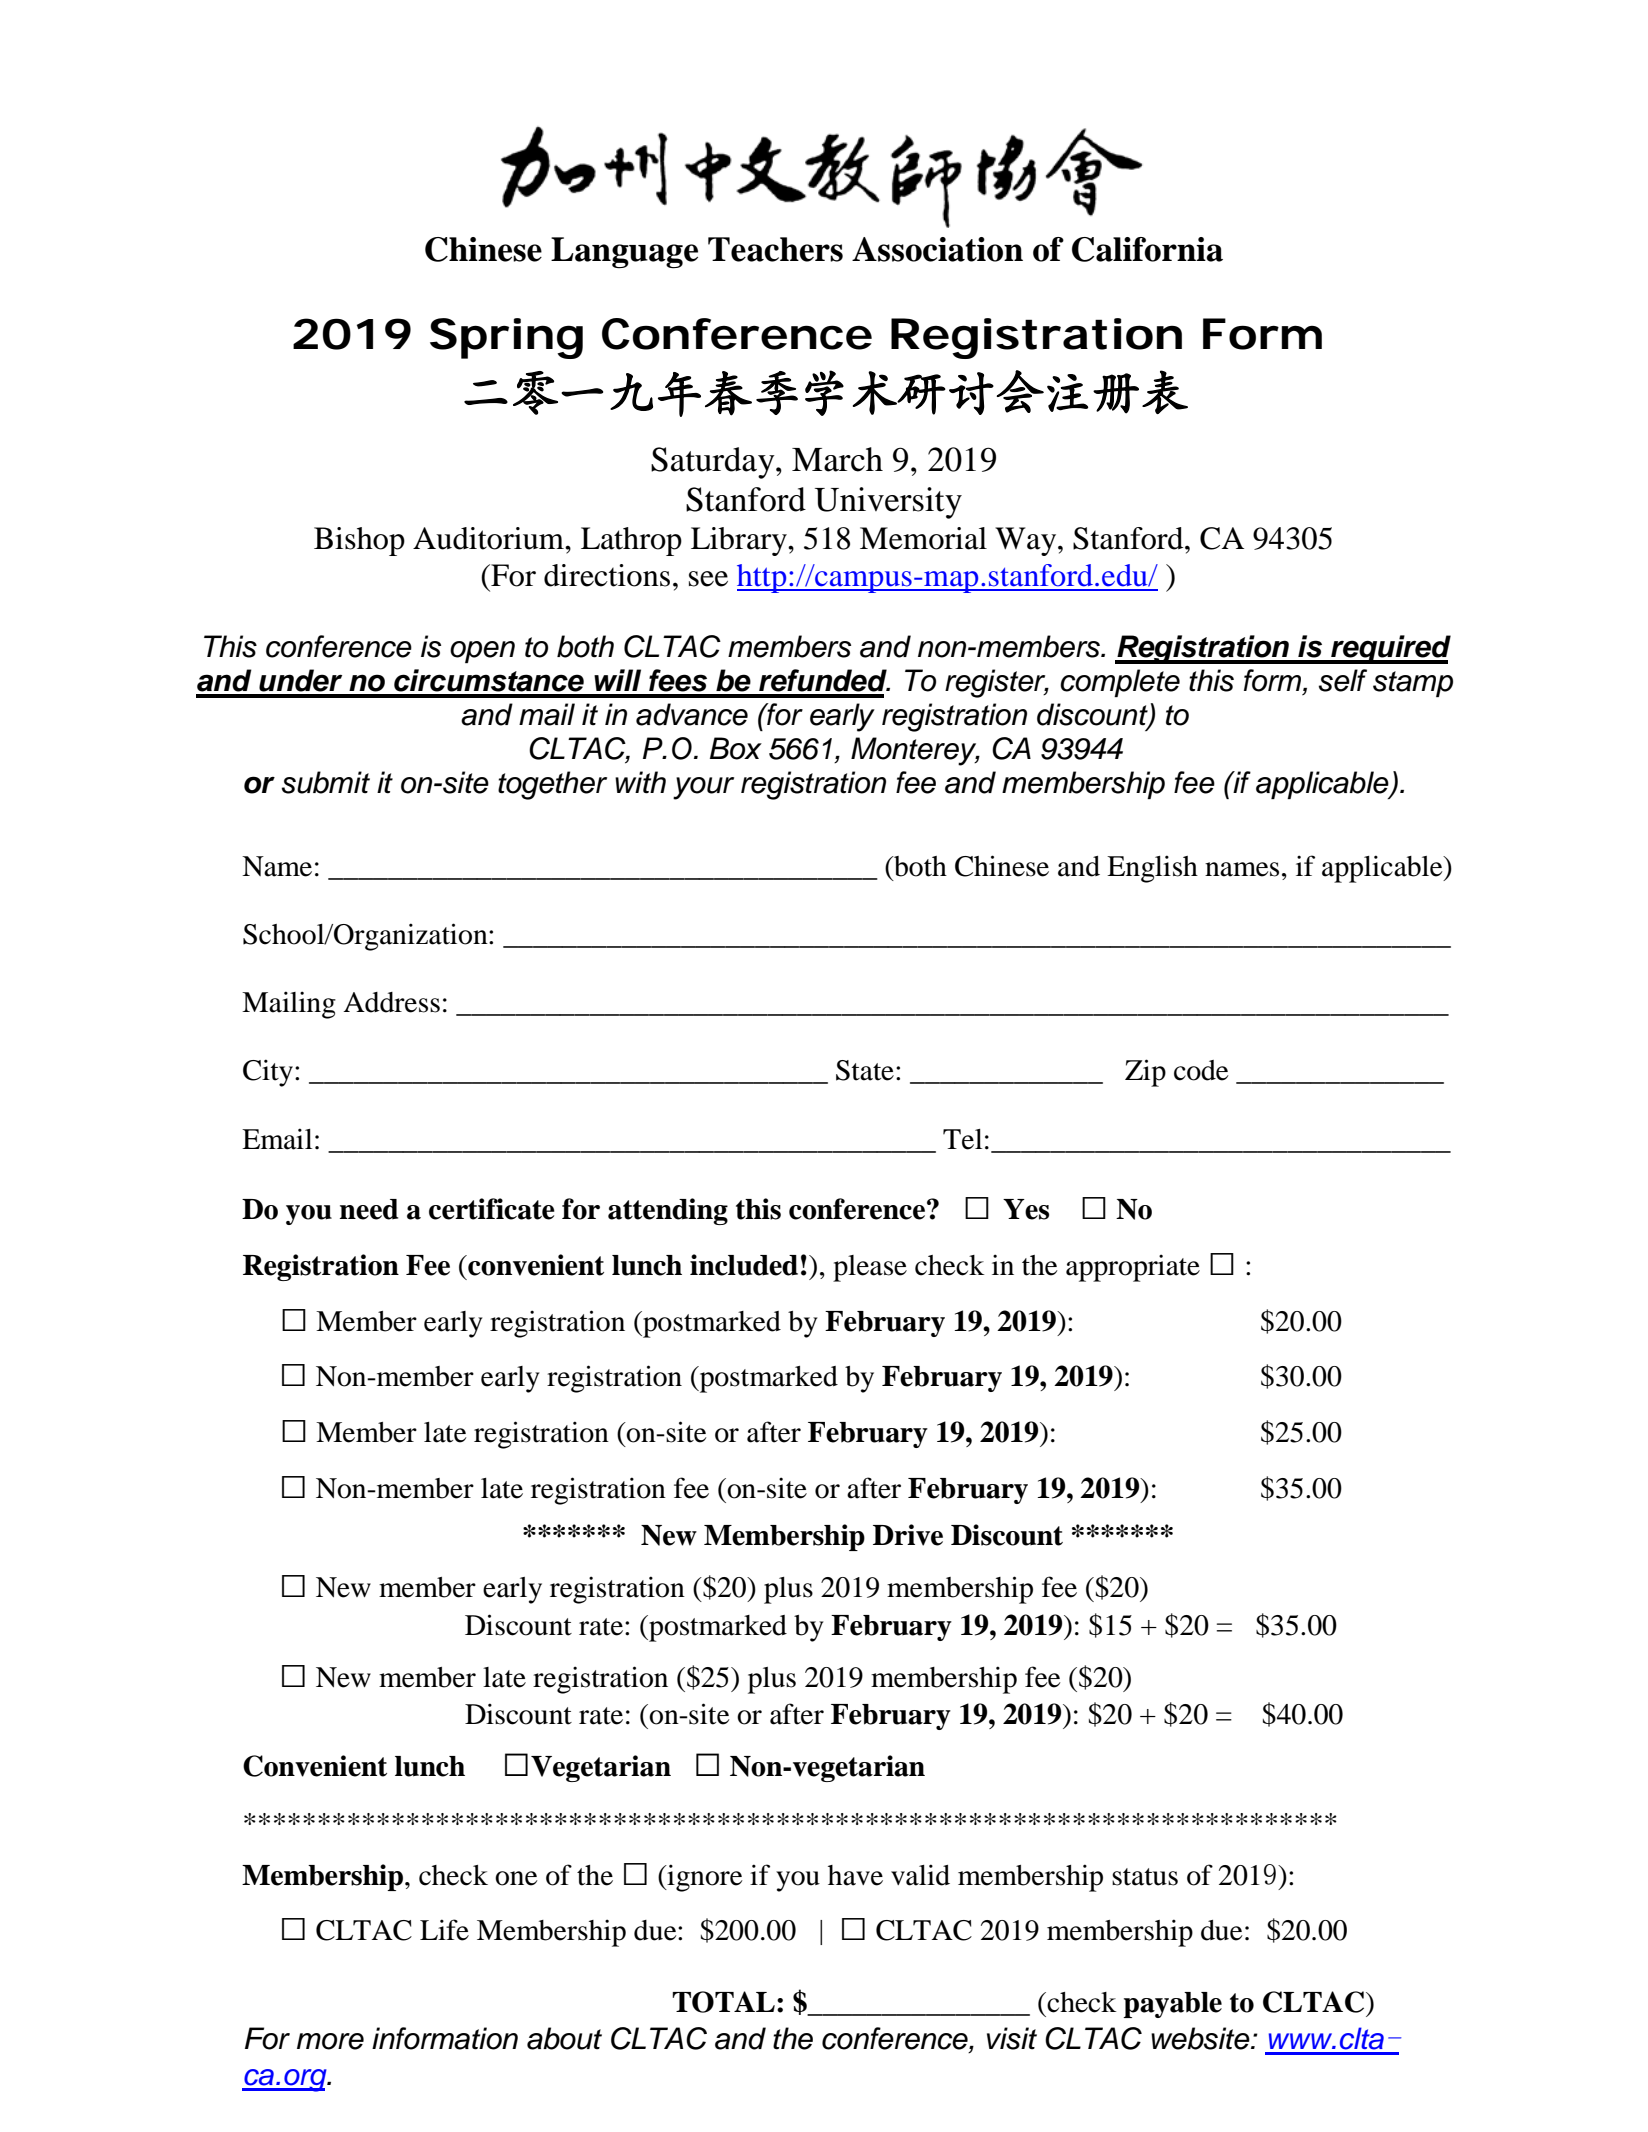 This screenshot has width=1648, height=2132. What do you see at coordinates (1152, 869) in the screenshot?
I see `English` at bounding box center [1152, 869].
